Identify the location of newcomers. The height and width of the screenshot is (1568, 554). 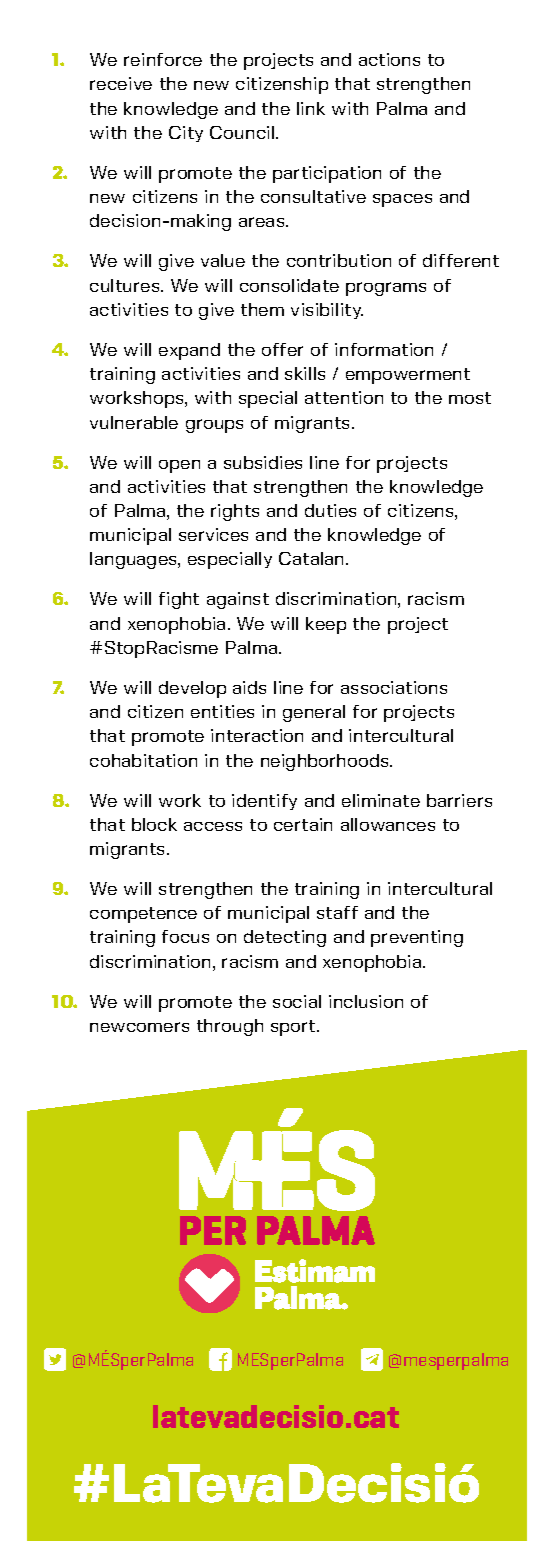
(139, 1027).
